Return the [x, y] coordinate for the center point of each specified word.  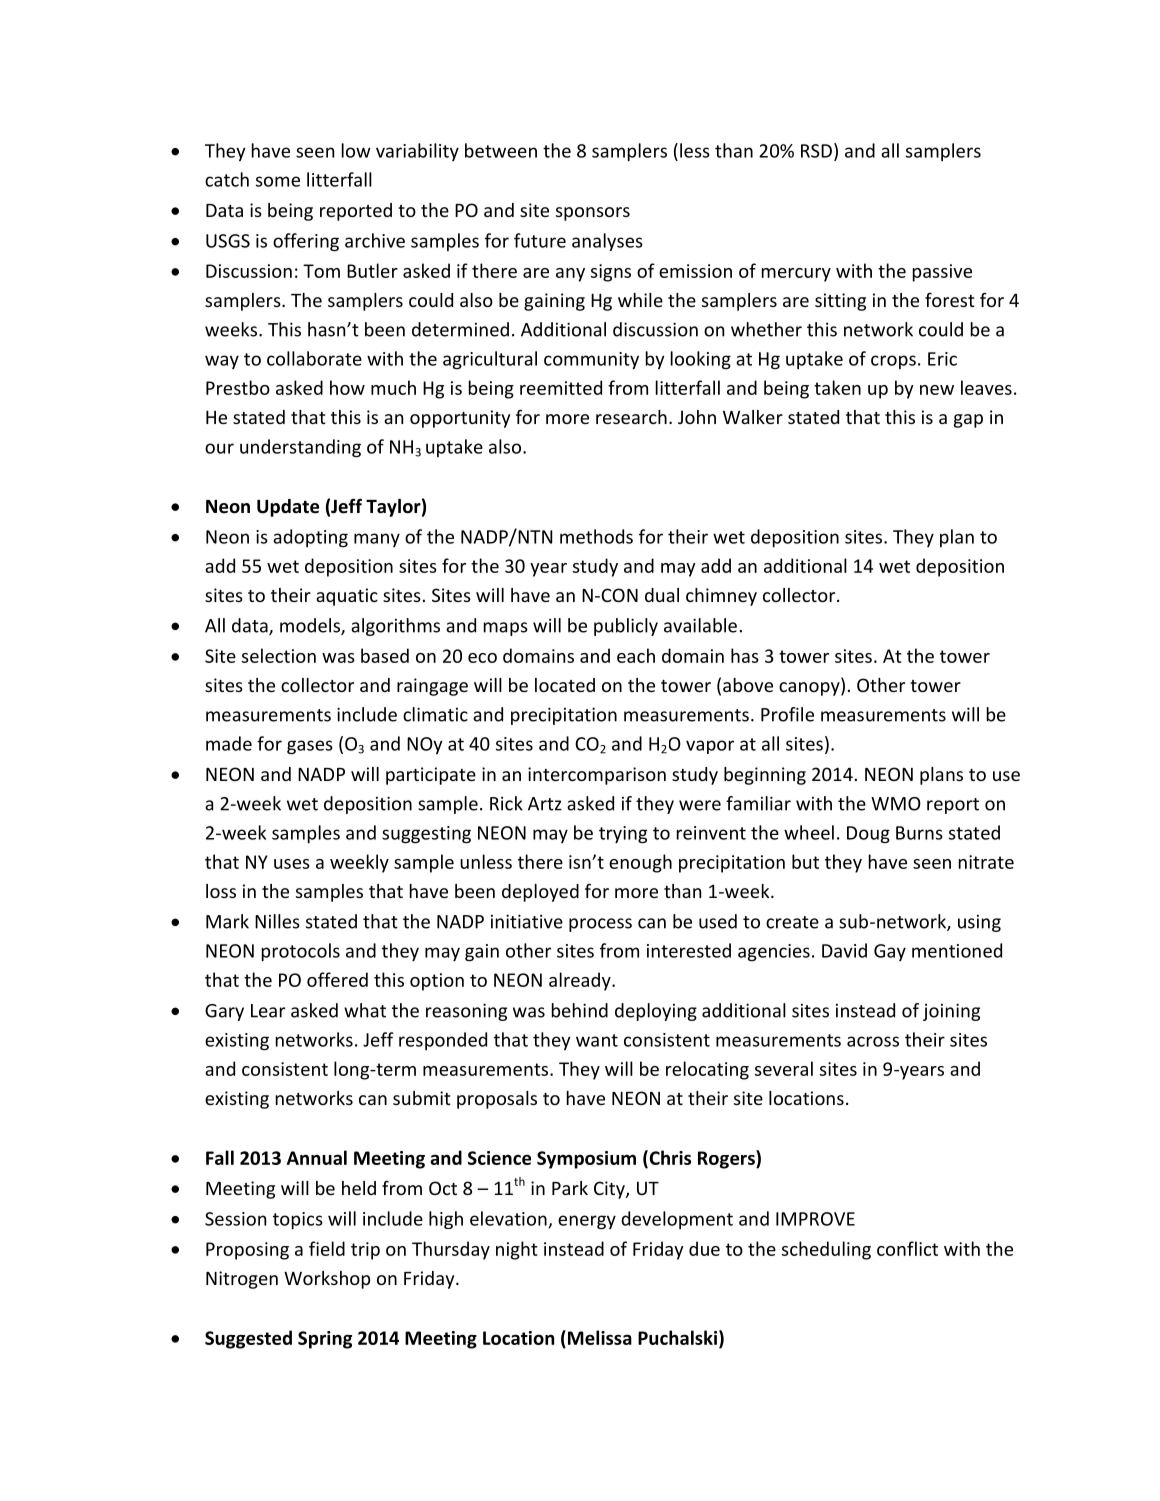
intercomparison [597, 776]
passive [942, 273]
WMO [896, 804]
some [278, 181]
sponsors [593, 214]
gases [310, 747]
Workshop [327, 1280]
